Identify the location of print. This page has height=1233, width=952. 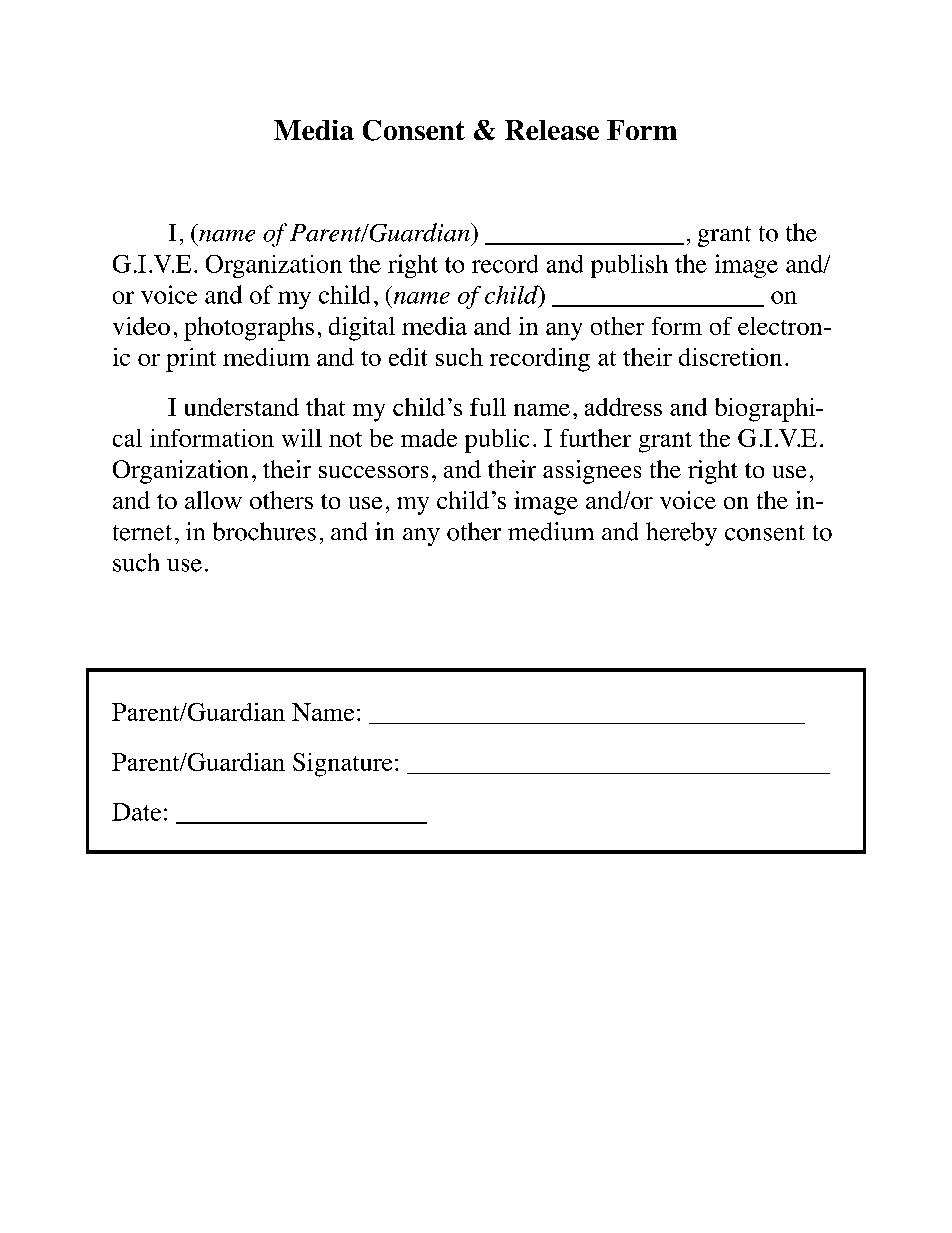
(191, 360).
